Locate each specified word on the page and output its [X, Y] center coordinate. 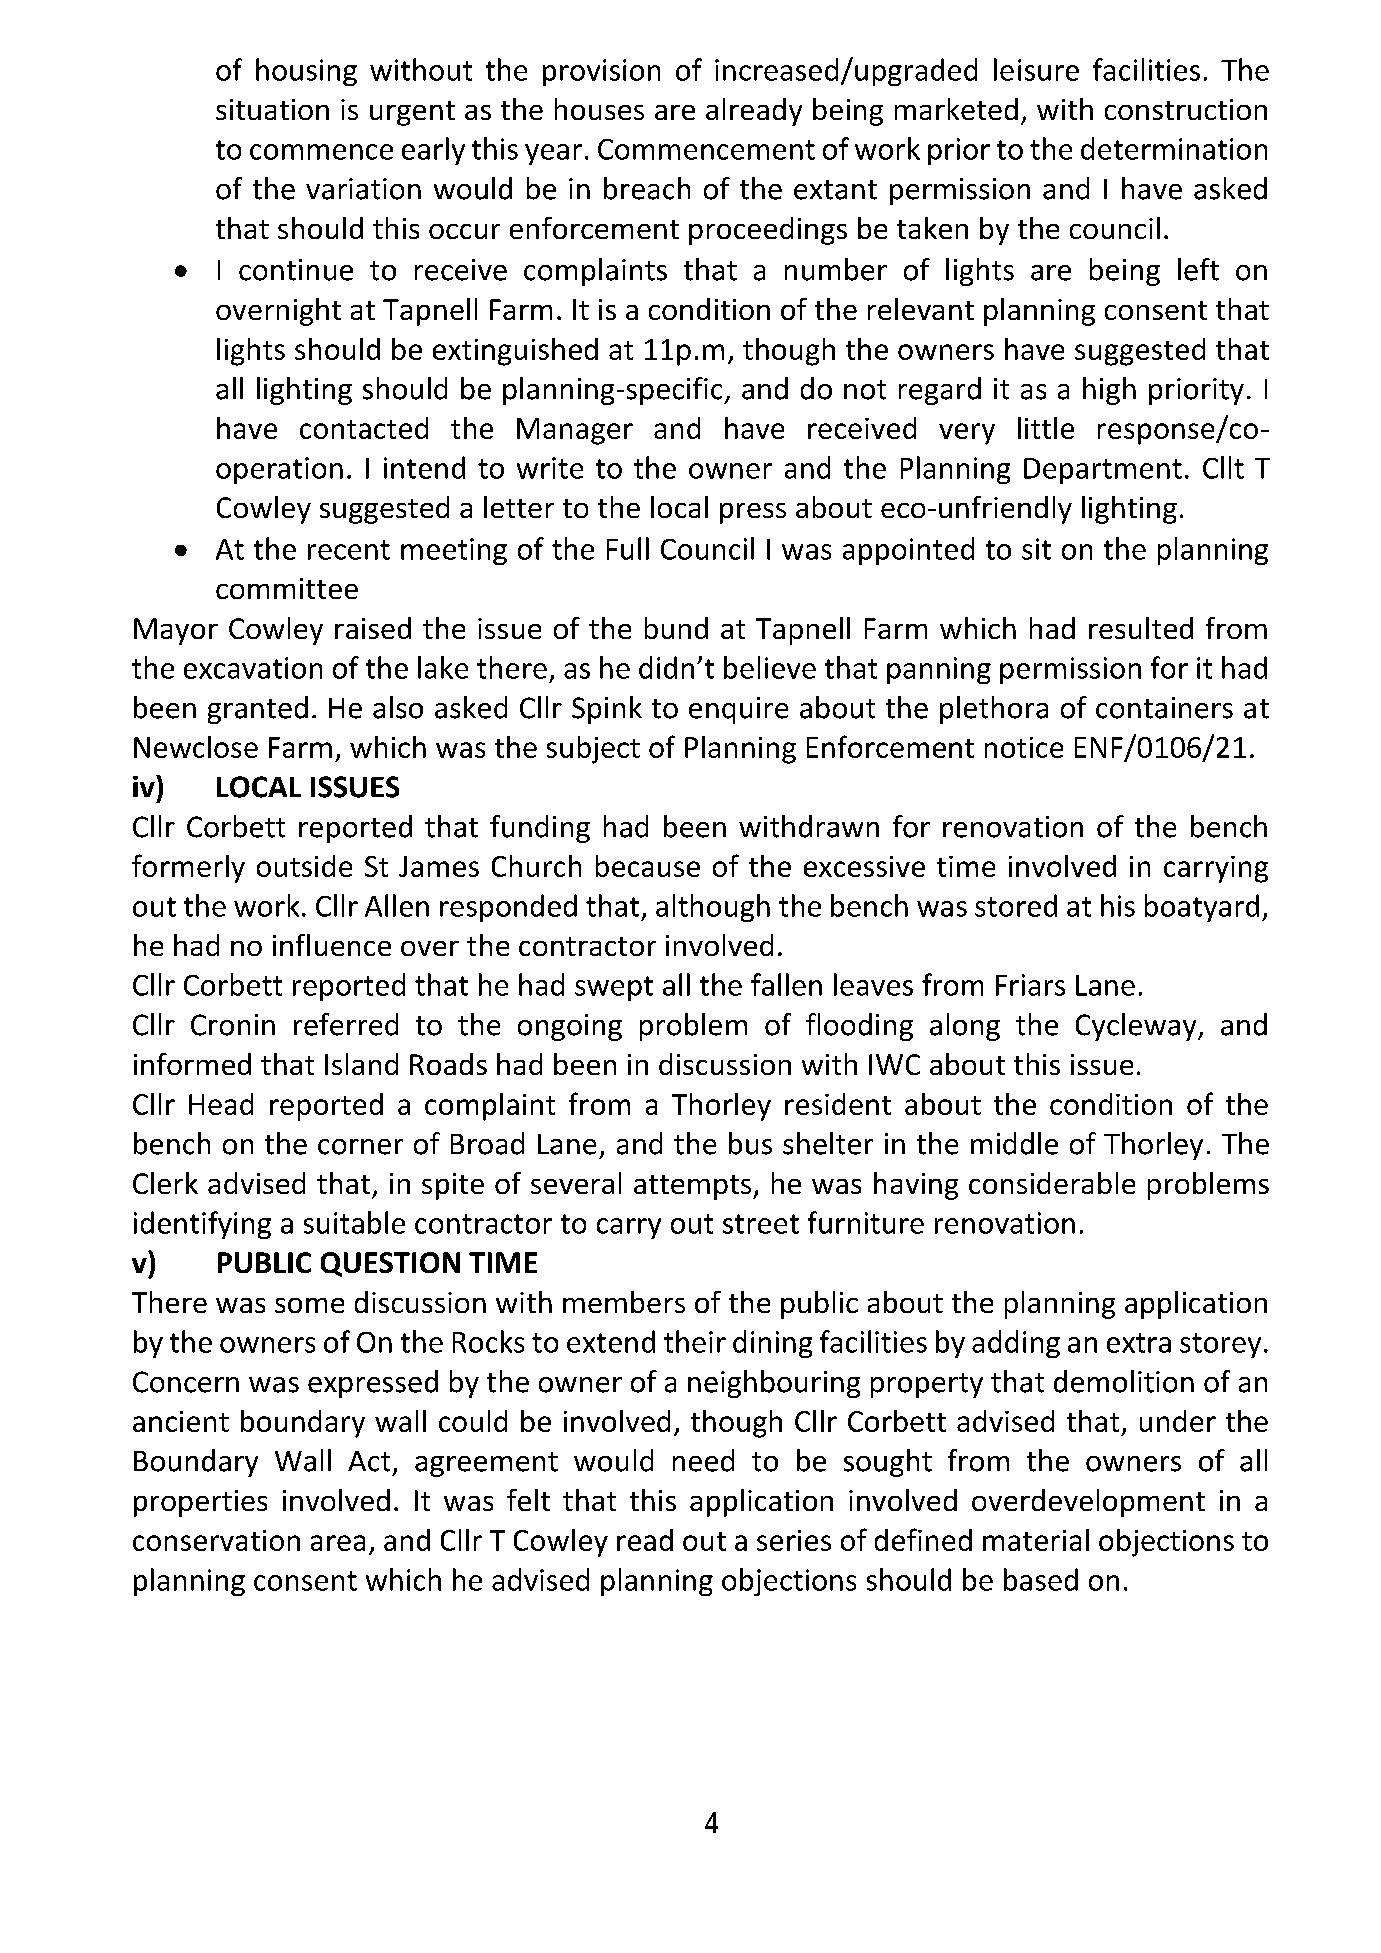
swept [614, 988]
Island [361, 1064]
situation [272, 109]
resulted [1141, 628]
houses [599, 109]
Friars [1030, 985]
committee [287, 588]
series [794, 1540]
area [338, 1543]
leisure [1036, 69]
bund [676, 628]
